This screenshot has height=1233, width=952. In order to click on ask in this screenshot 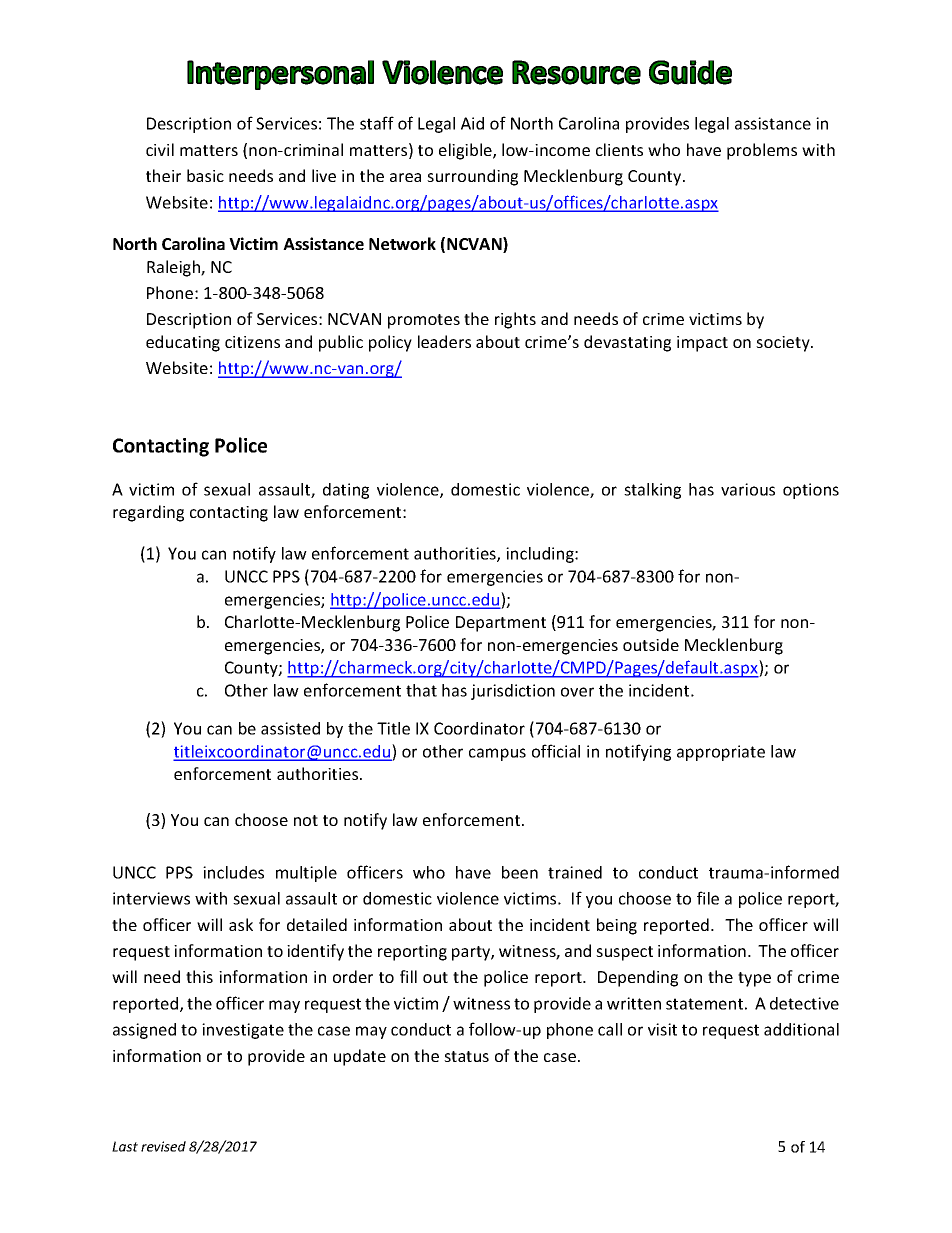, I will do `click(241, 924)`.
